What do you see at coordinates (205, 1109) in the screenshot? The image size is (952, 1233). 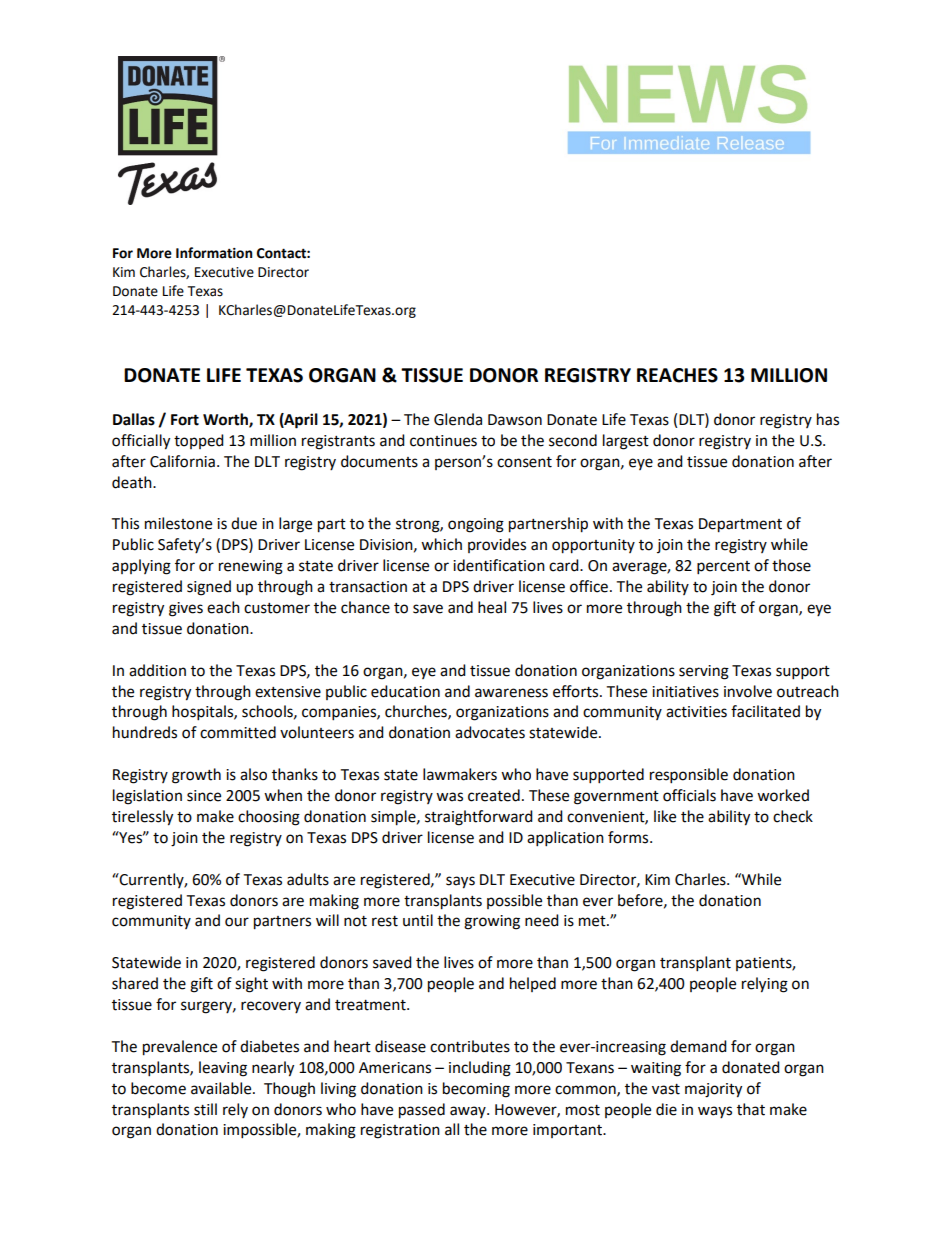 I see `still` at bounding box center [205, 1109].
